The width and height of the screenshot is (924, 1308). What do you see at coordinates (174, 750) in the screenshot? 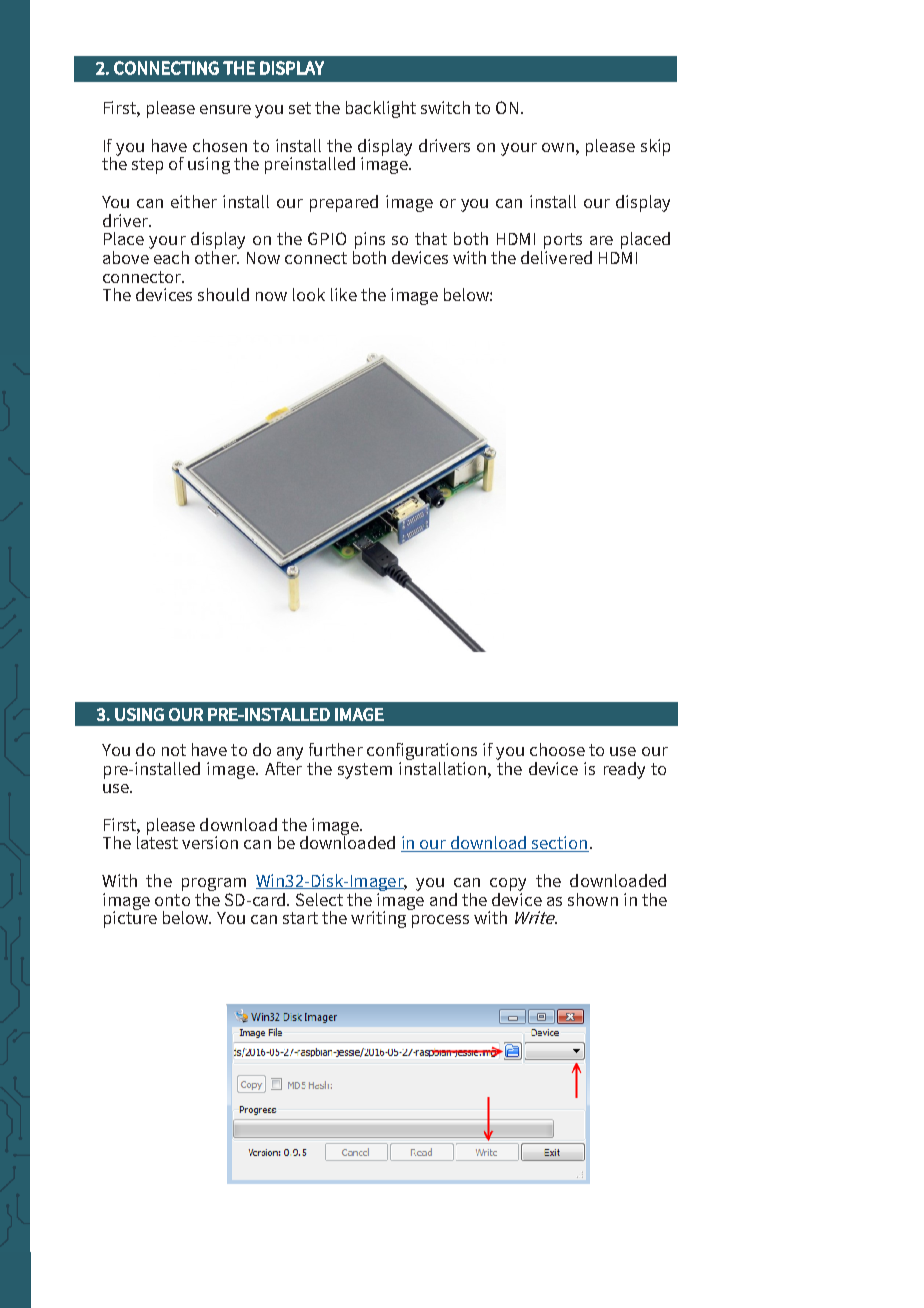
I see `not` at bounding box center [174, 750].
